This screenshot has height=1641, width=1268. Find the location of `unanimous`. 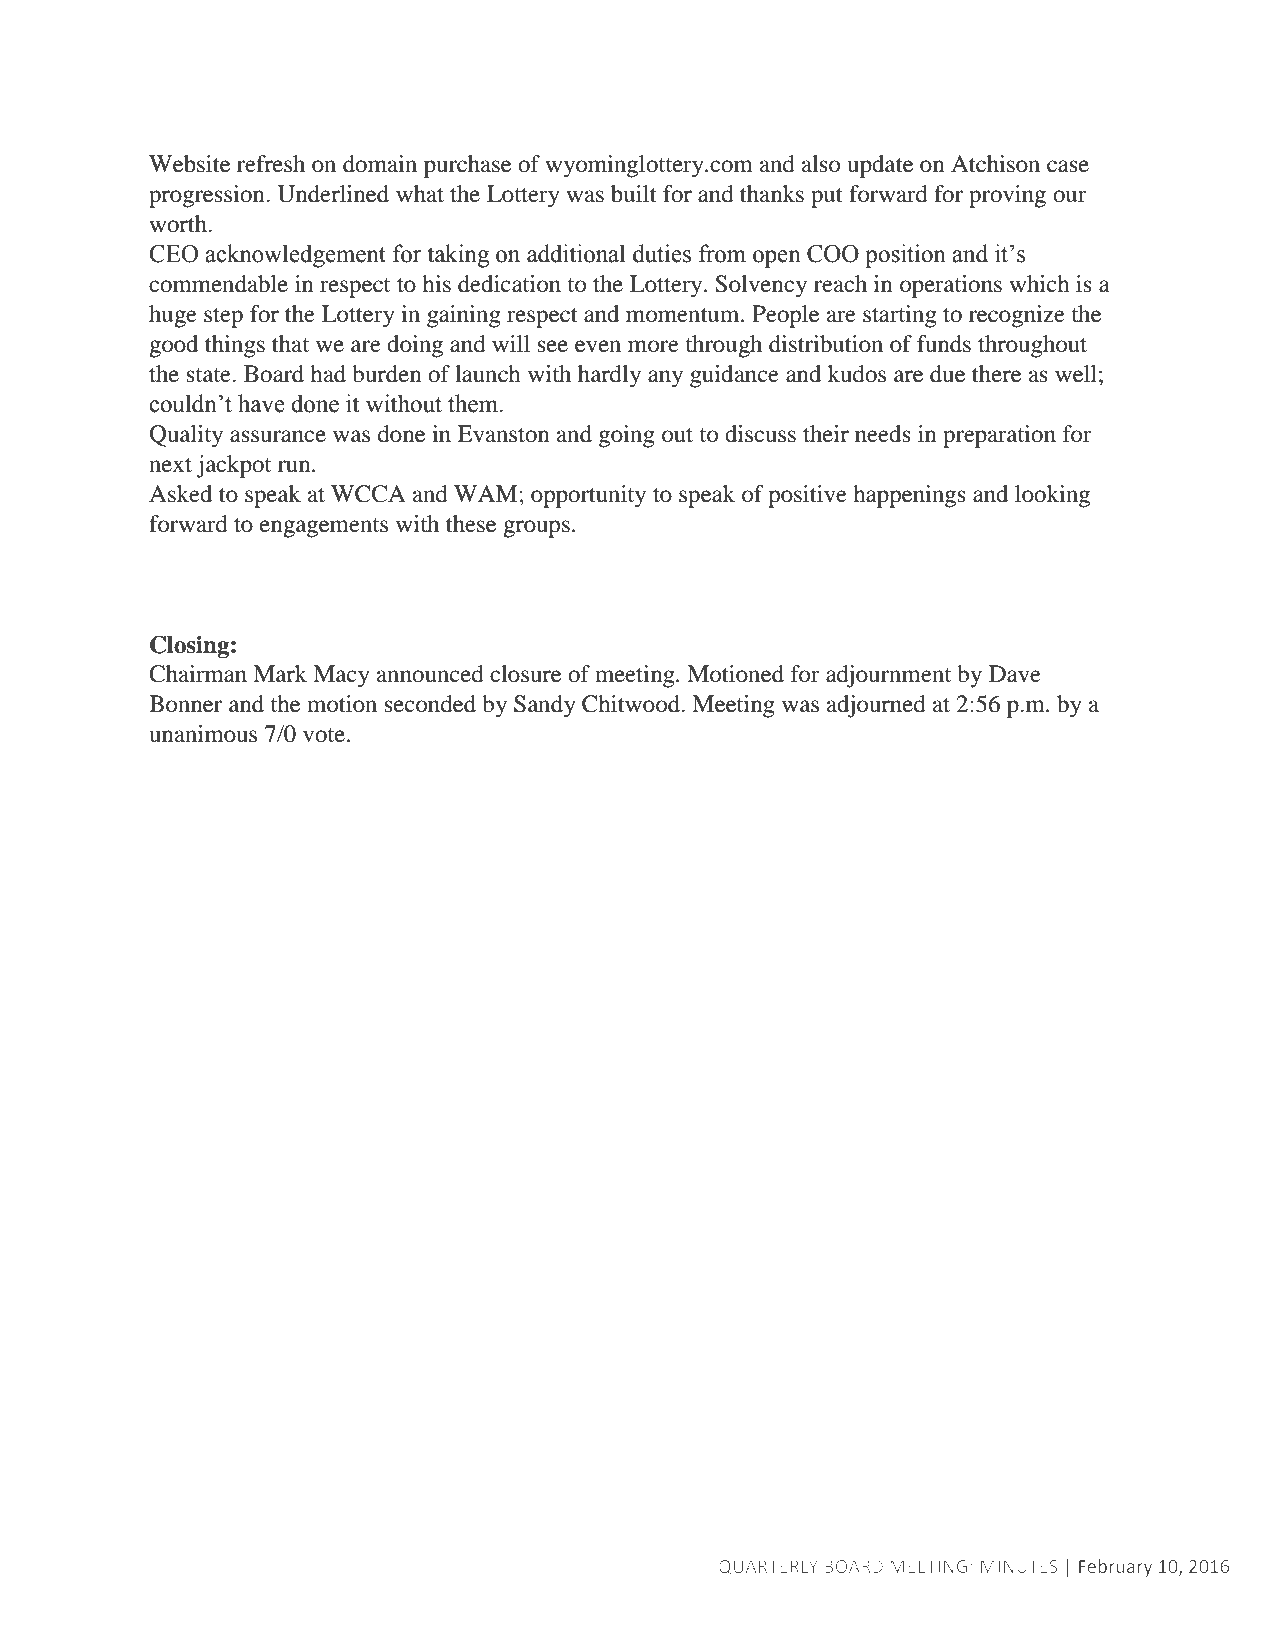

unanimous is located at coordinates (203, 734).
